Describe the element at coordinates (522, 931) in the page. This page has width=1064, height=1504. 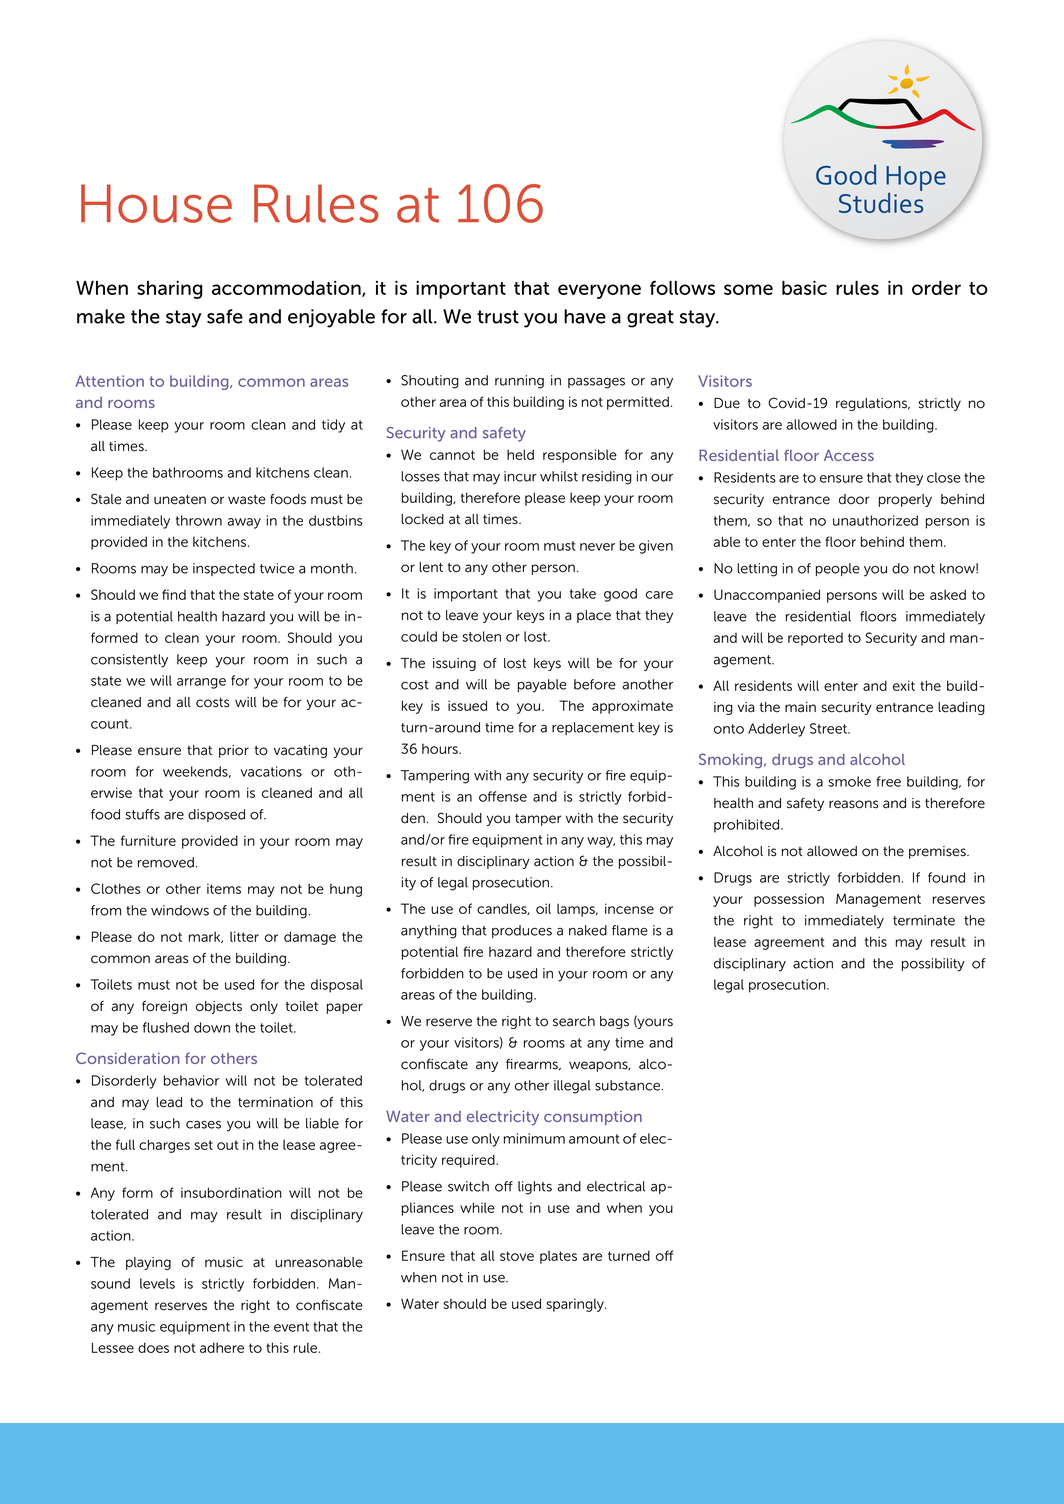
I see `produces` at that location.
